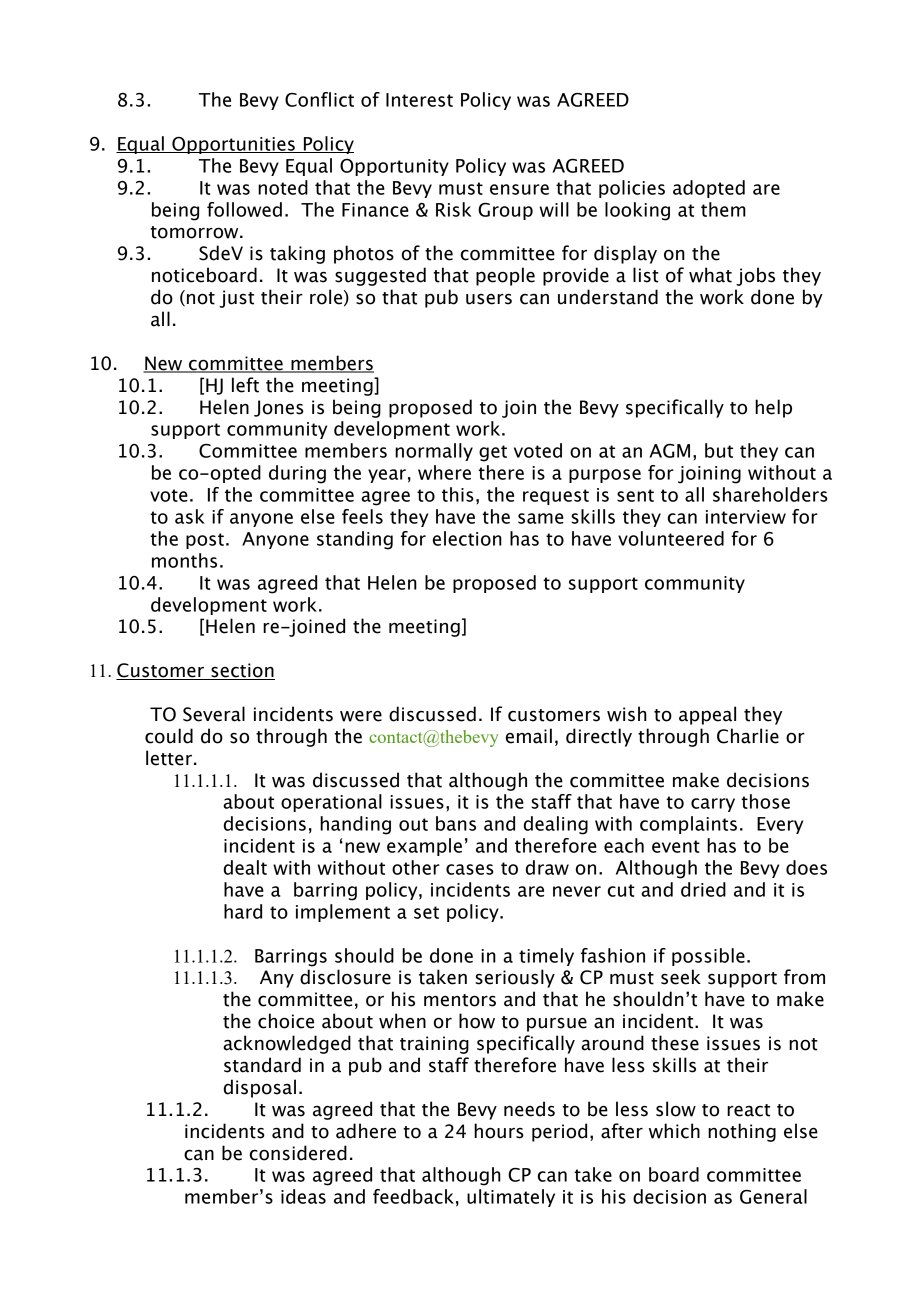 This page has height=1308, width=924. What do you see at coordinates (233, 145) in the page?
I see `Opportunities` at bounding box center [233, 145].
